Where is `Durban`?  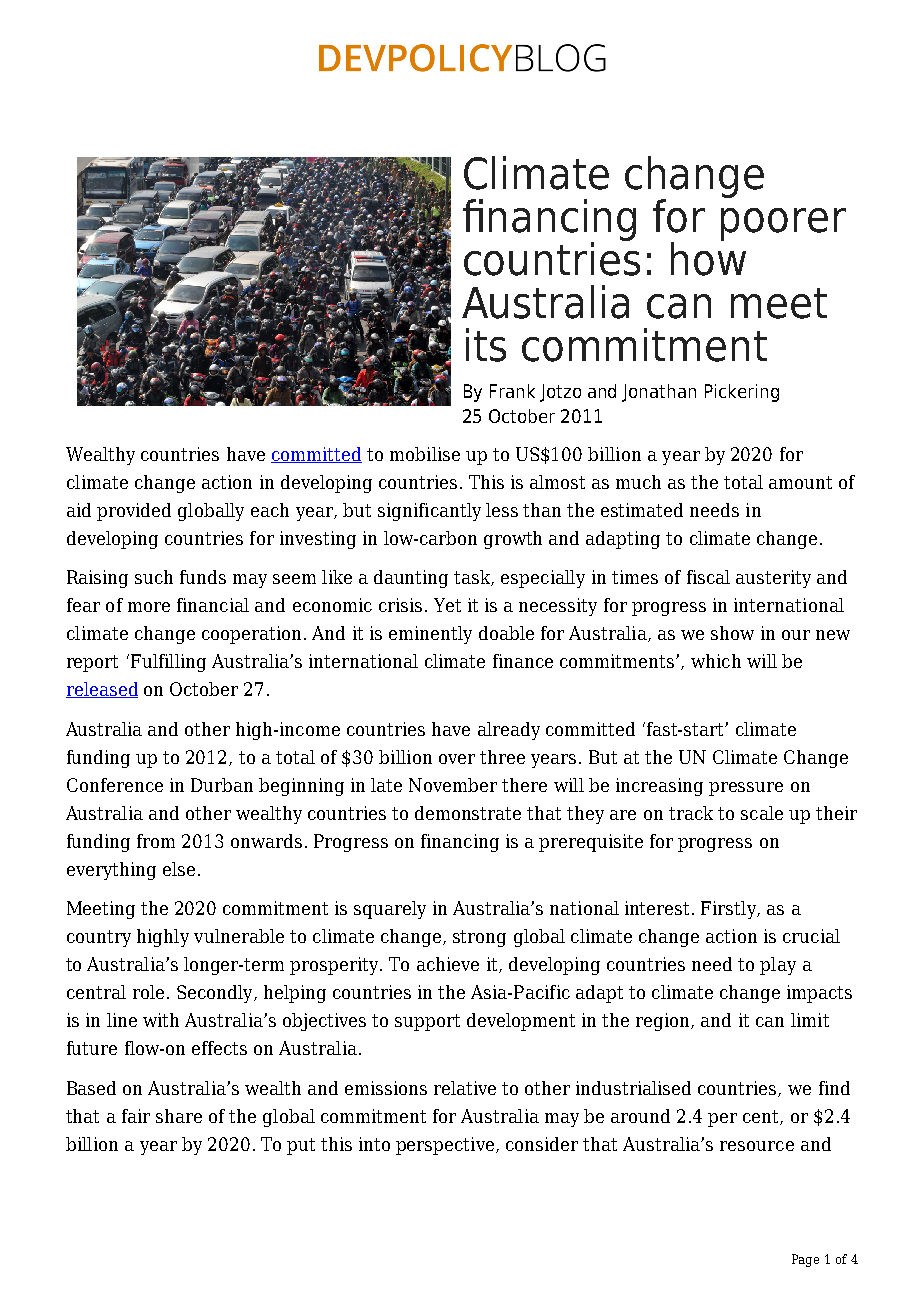
Durban is located at coordinates (222, 785).
